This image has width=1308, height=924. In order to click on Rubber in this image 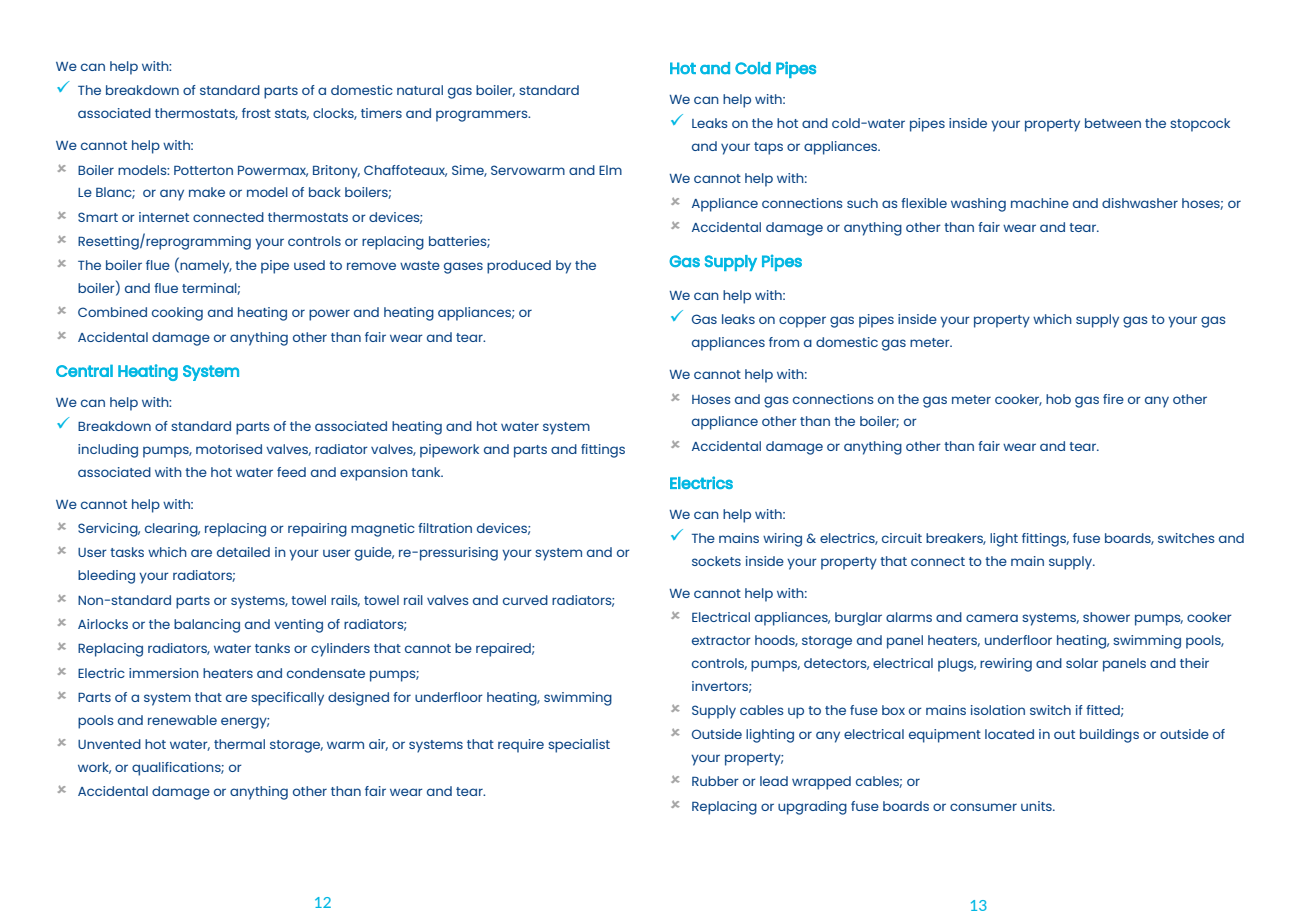, I will do `click(715, 781)`.
